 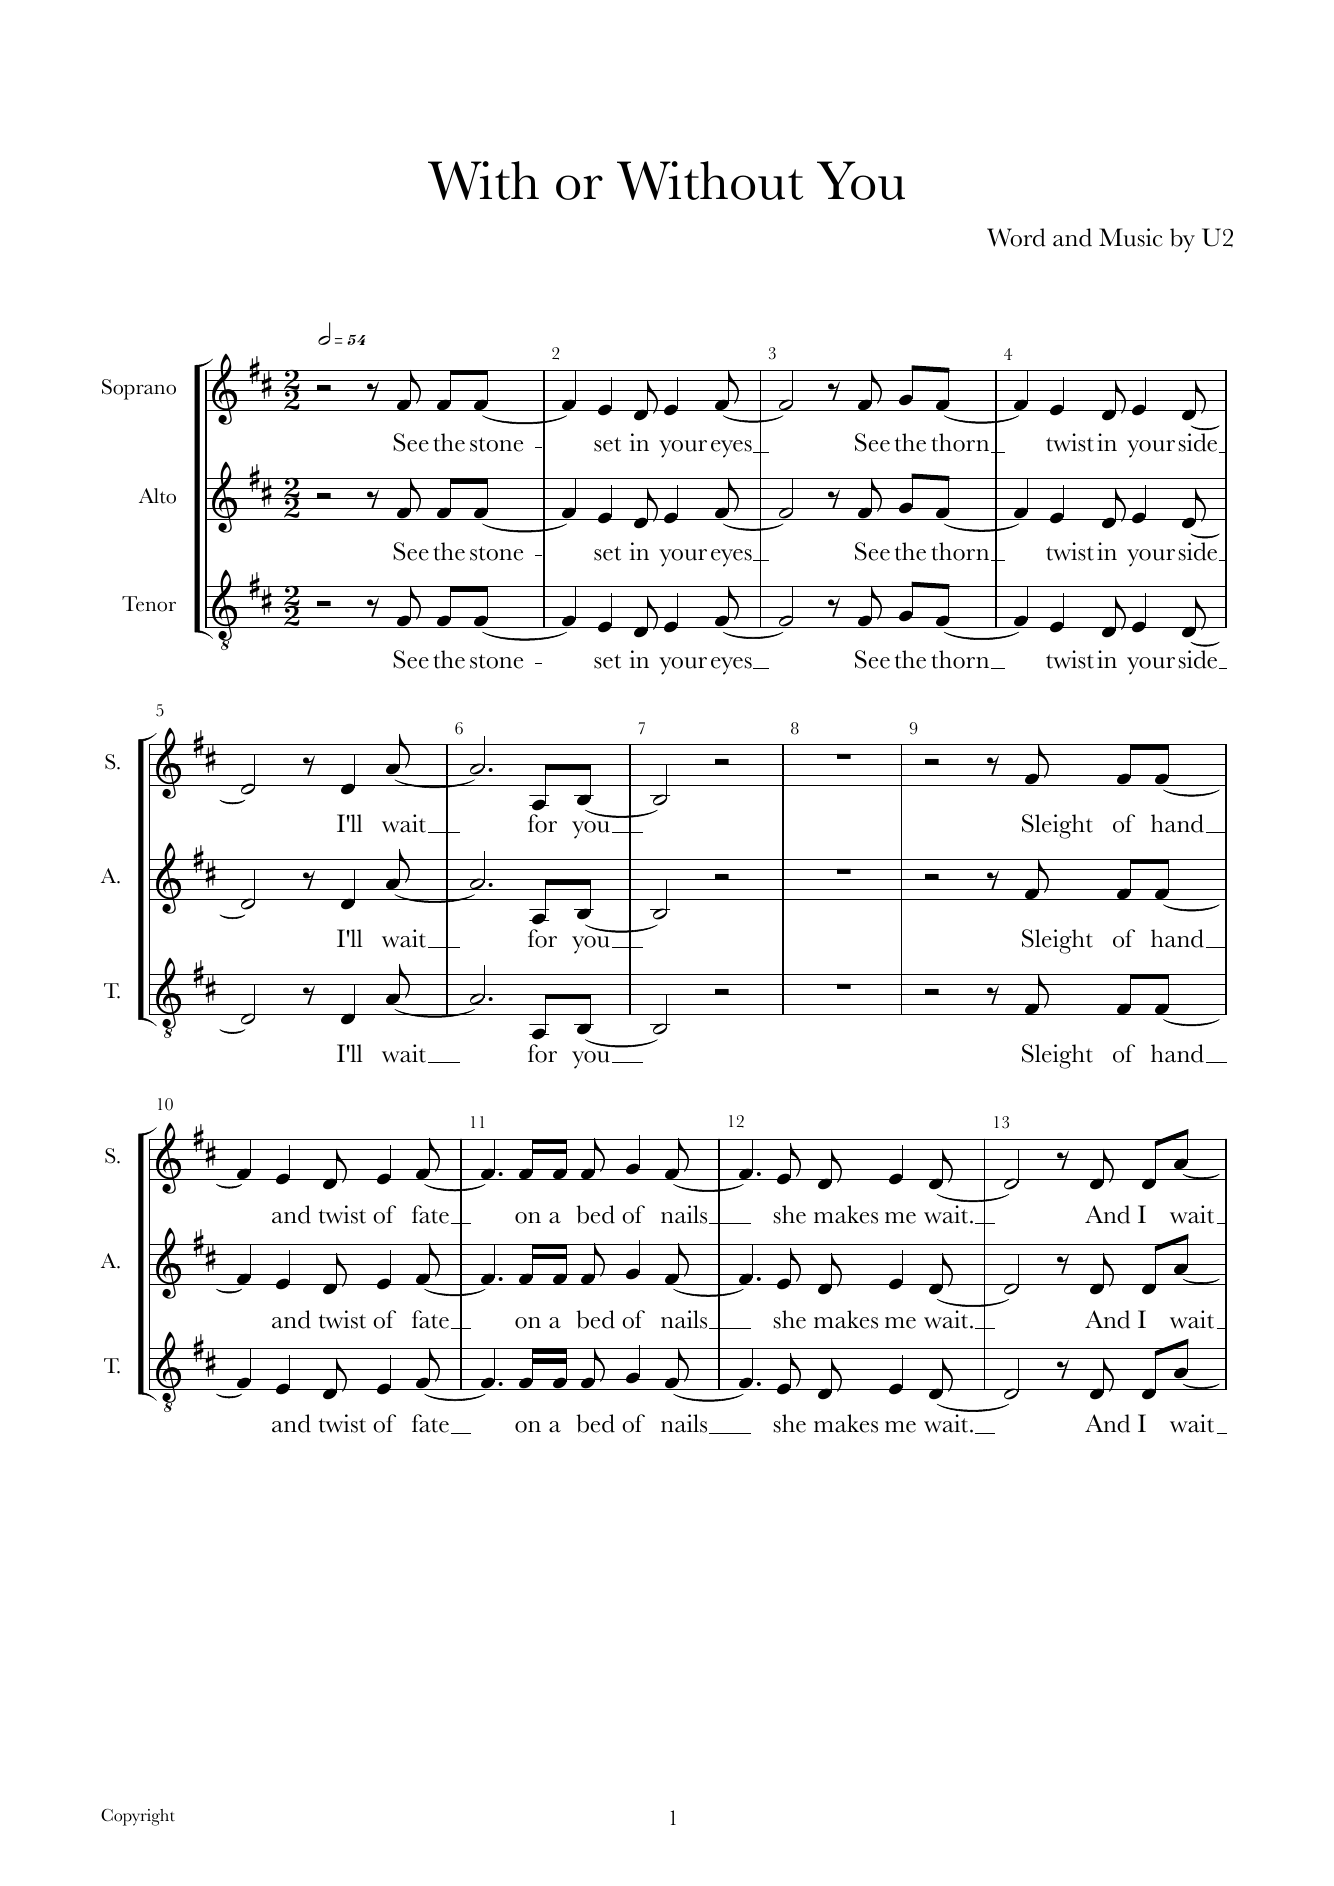 What do you see at coordinates (157, 496) in the document?
I see `Alto` at bounding box center [157, 496].
